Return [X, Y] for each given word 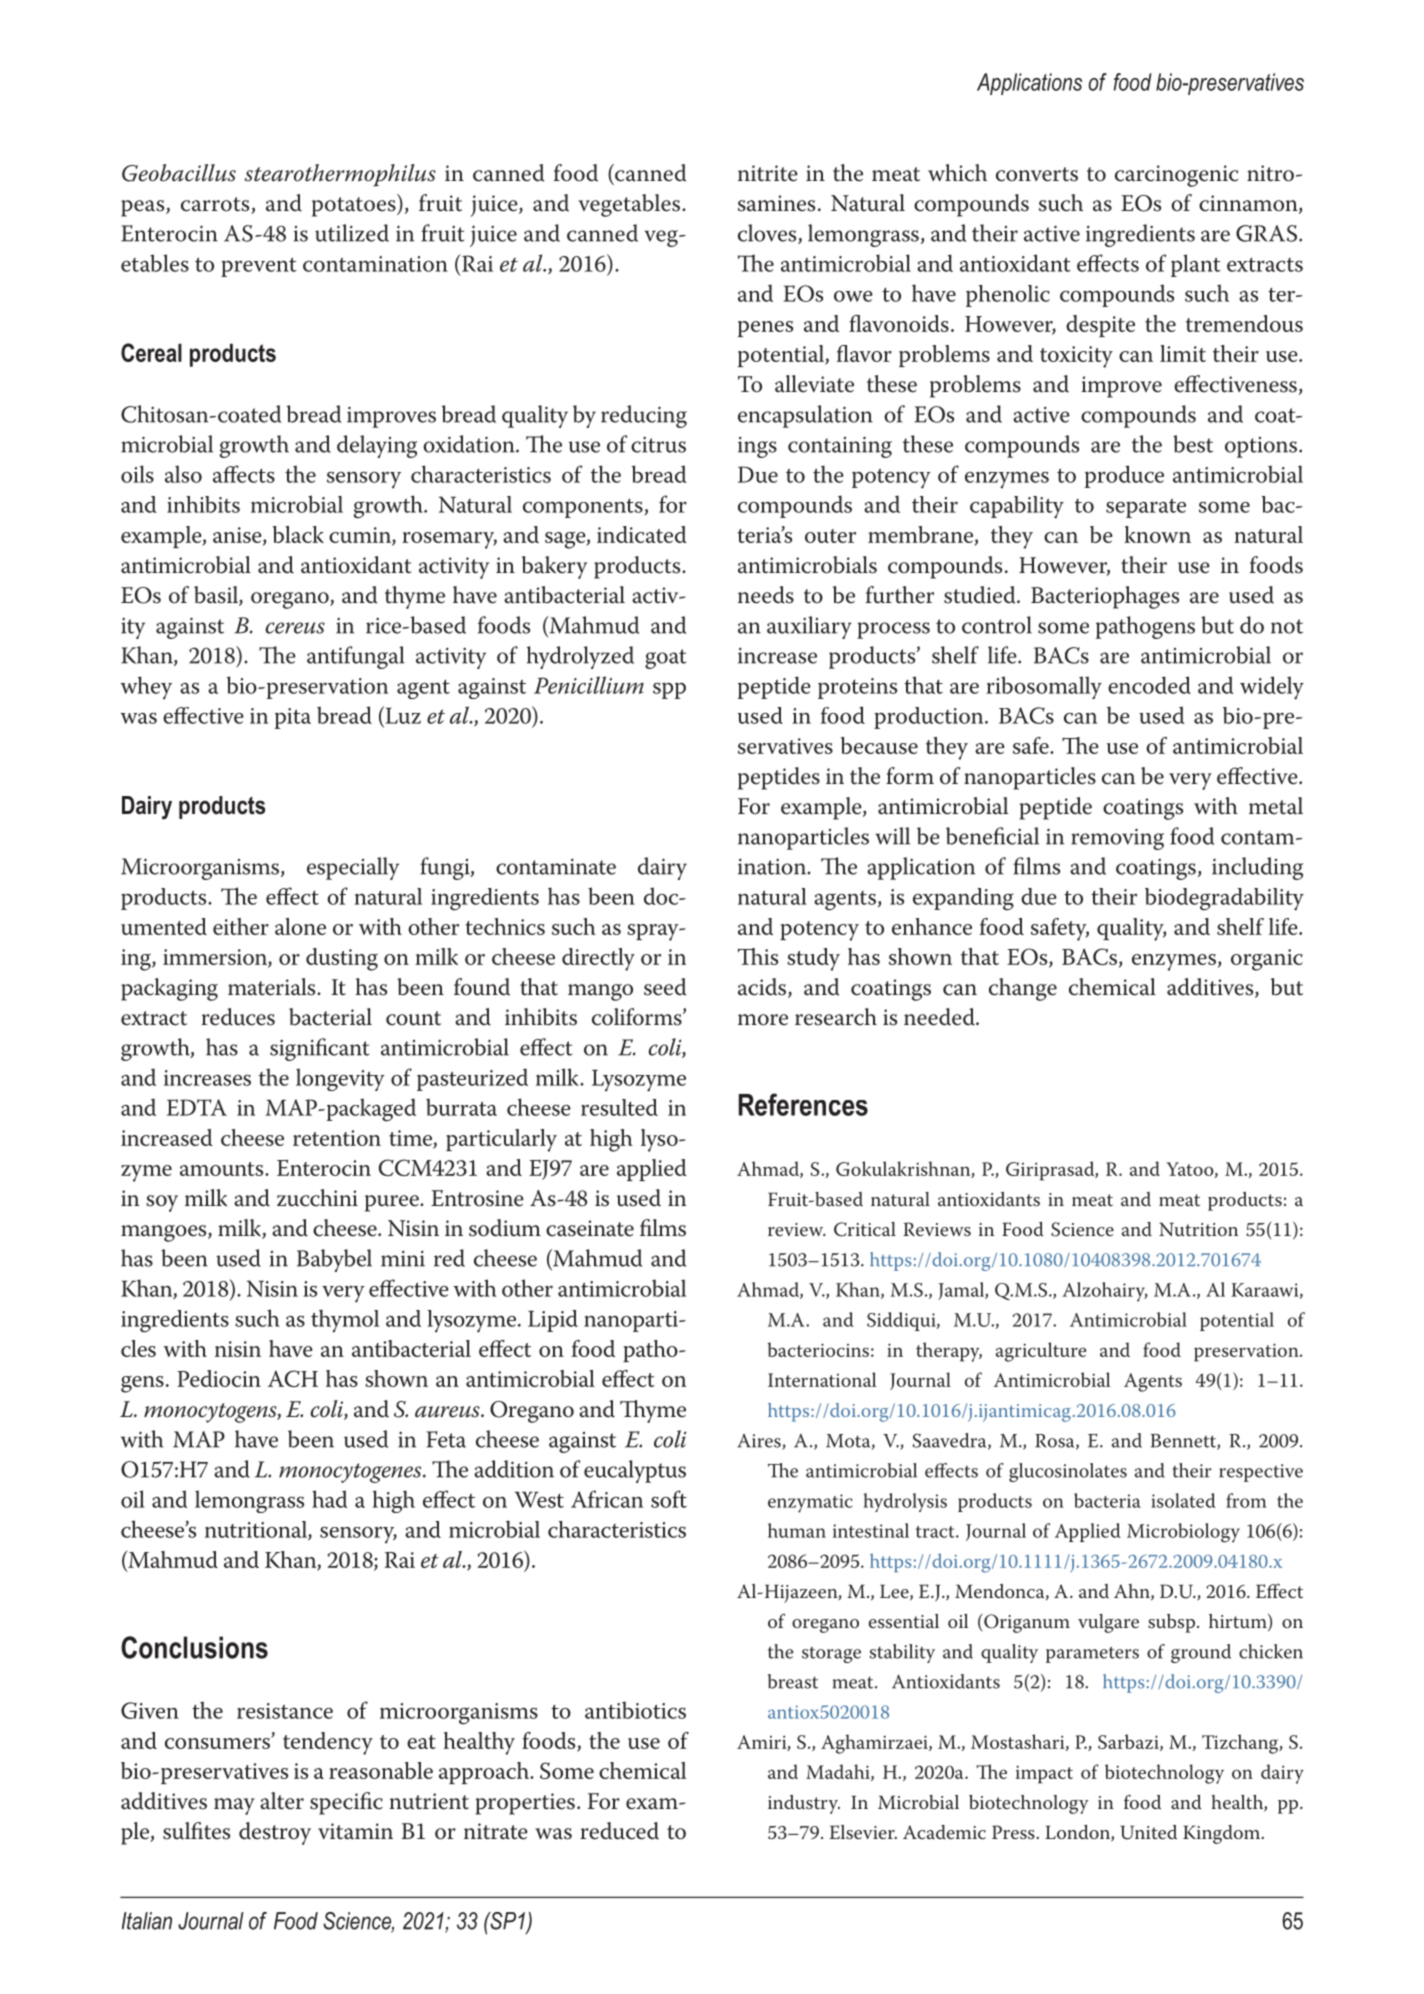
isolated [1183, 1500]
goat [665, 659]
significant [319, 1049]
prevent [259, 267]
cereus [295, 628]
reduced [619, 1831]
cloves [768, 234]
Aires [760, 1442]
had [330, 1499]
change [1023, 989]
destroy [275, 1833]
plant [1196, 265]
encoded [1149, 685]
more [763, 1020]
